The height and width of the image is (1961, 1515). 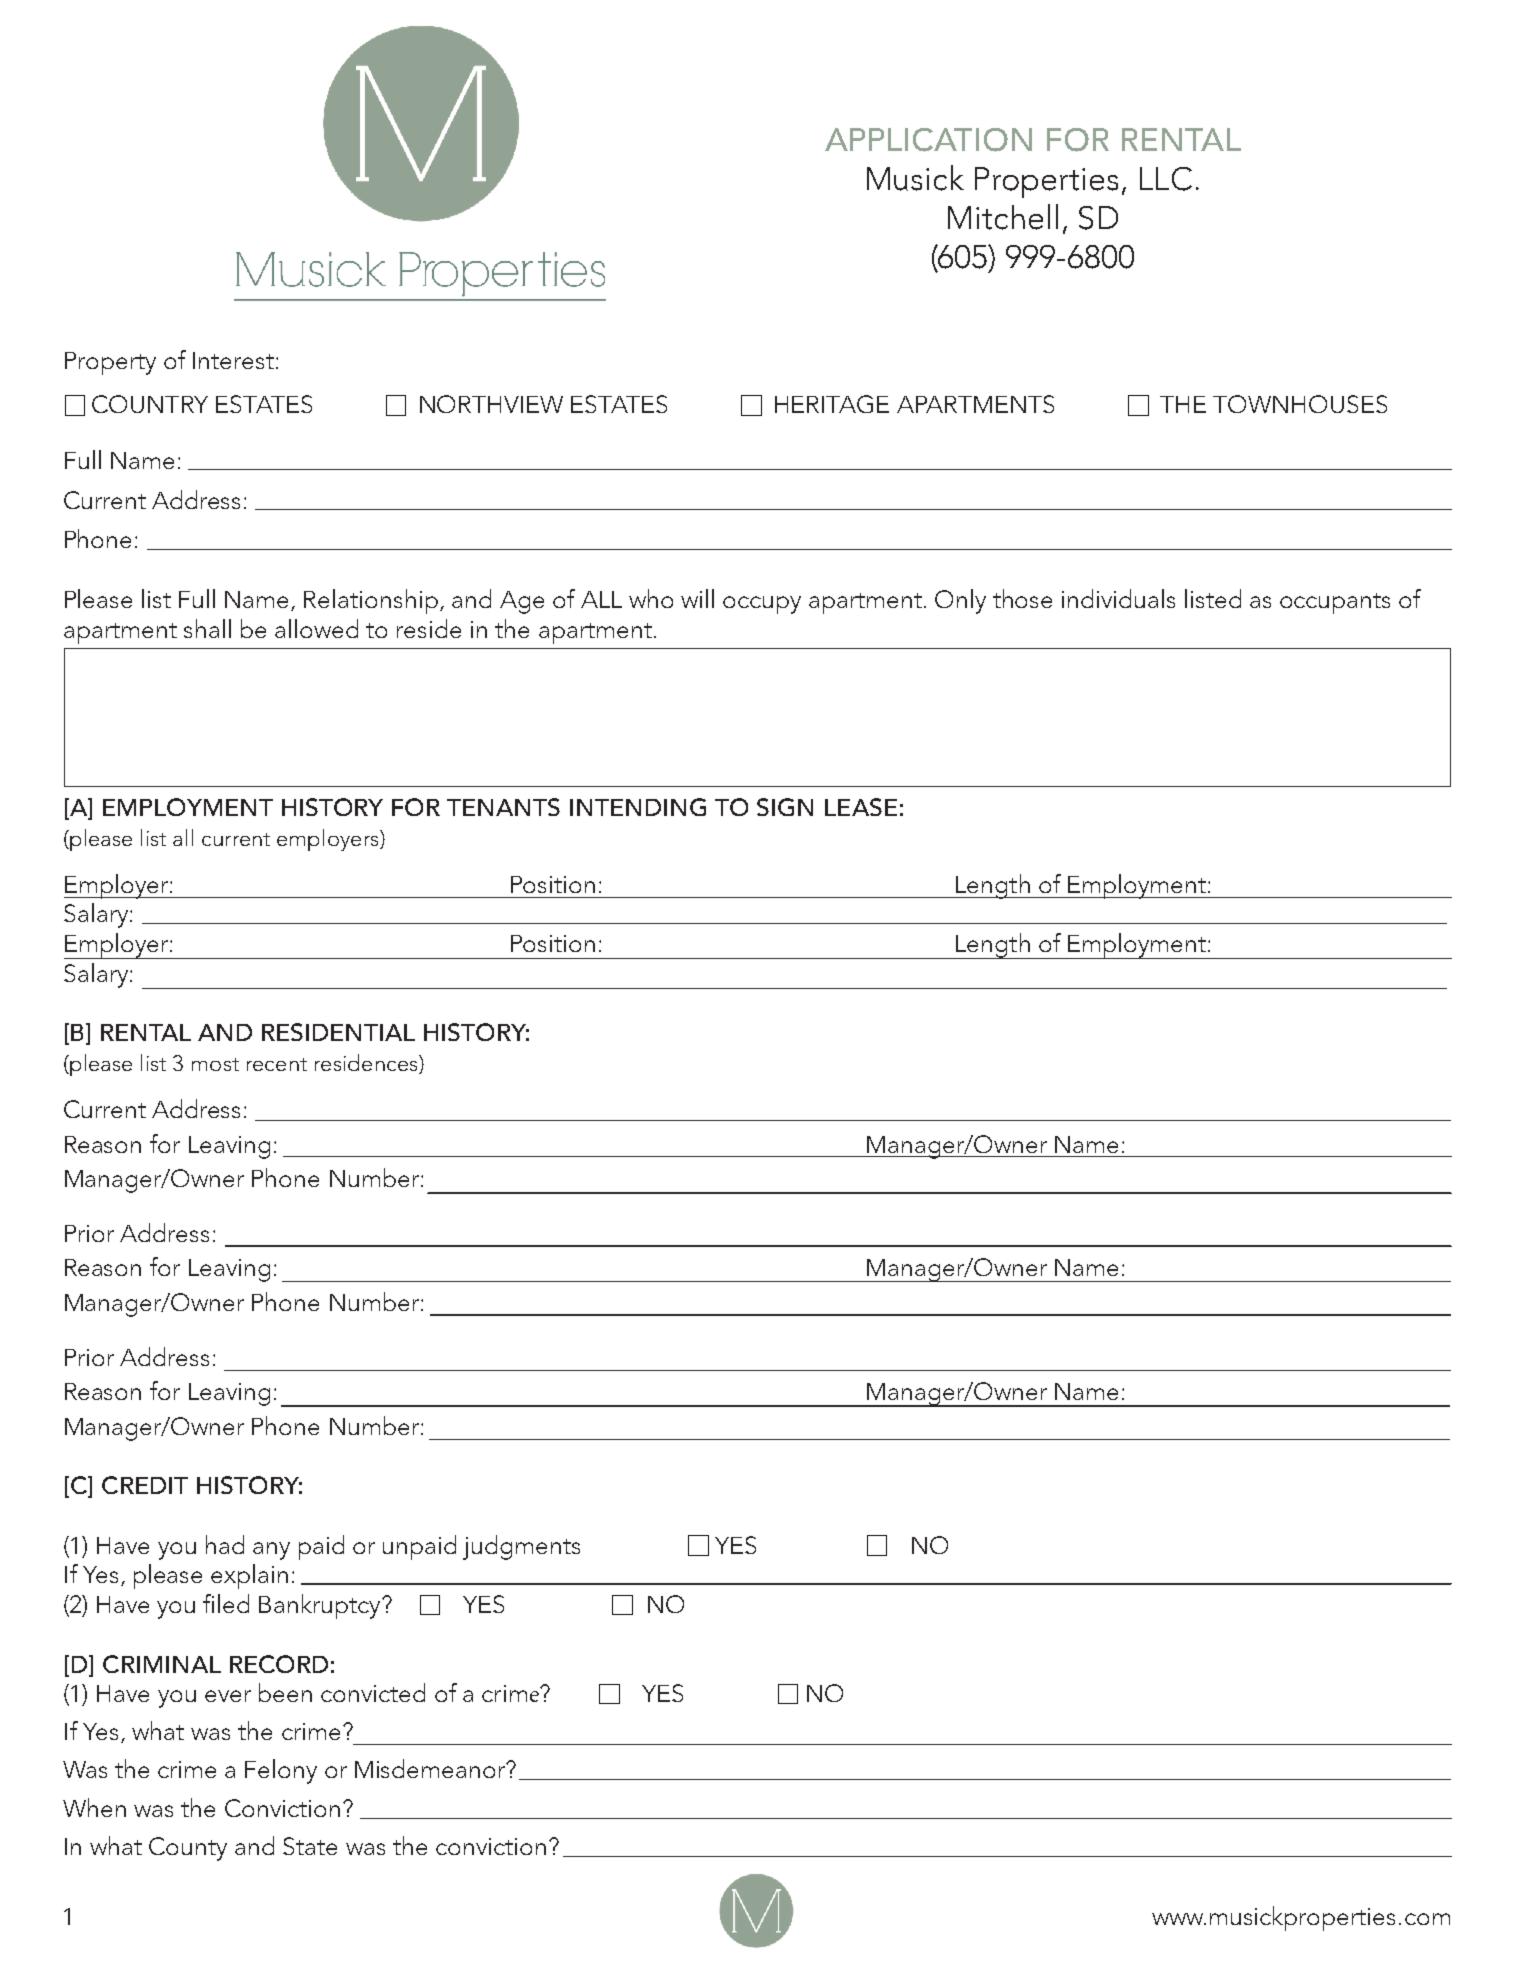 What do you see at coordinates (277, 1064) in the image?
I see `recent` at bounding box center [277, 1064].
